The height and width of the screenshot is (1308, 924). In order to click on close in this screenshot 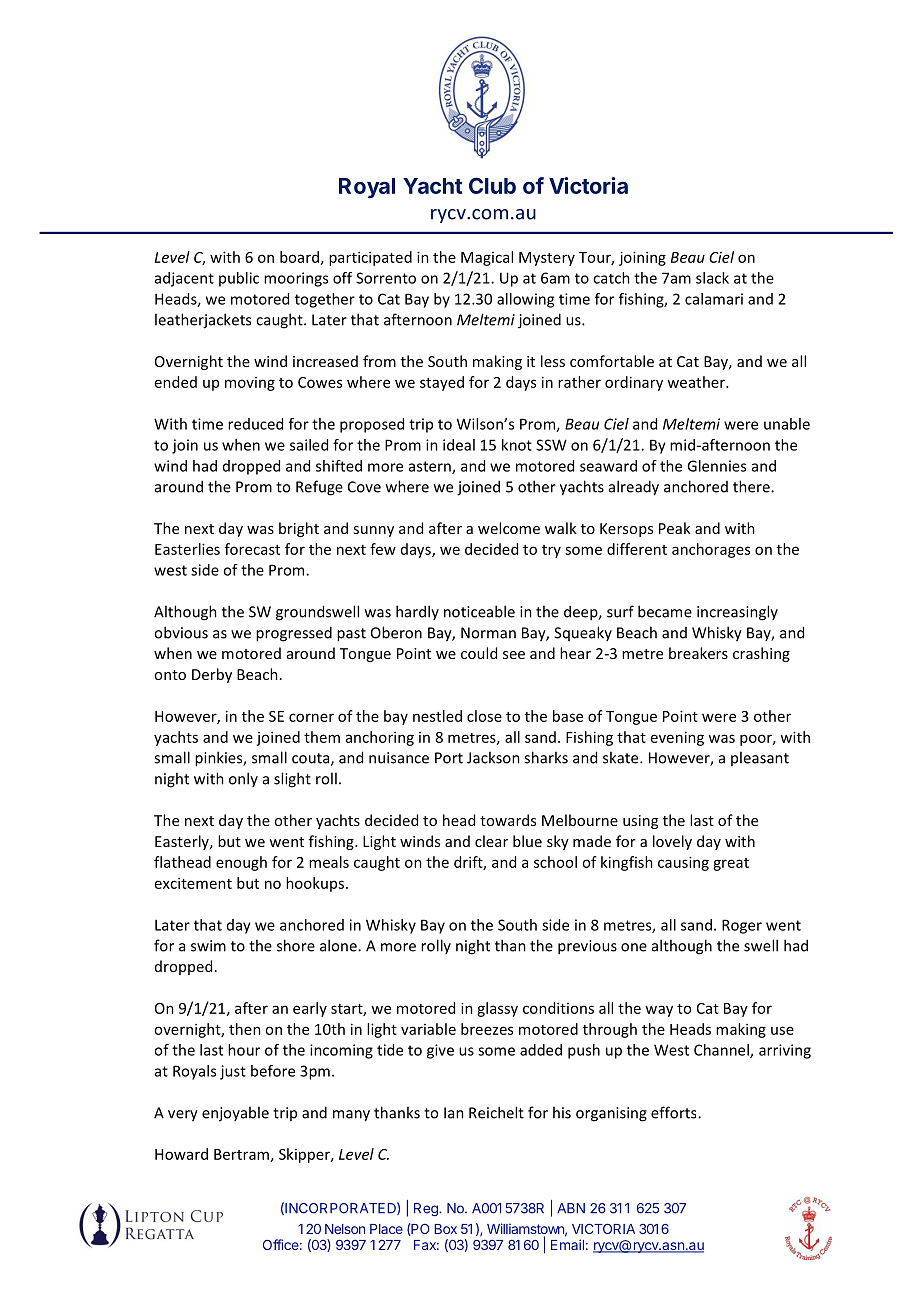, I will do `click(484, 716)`.
